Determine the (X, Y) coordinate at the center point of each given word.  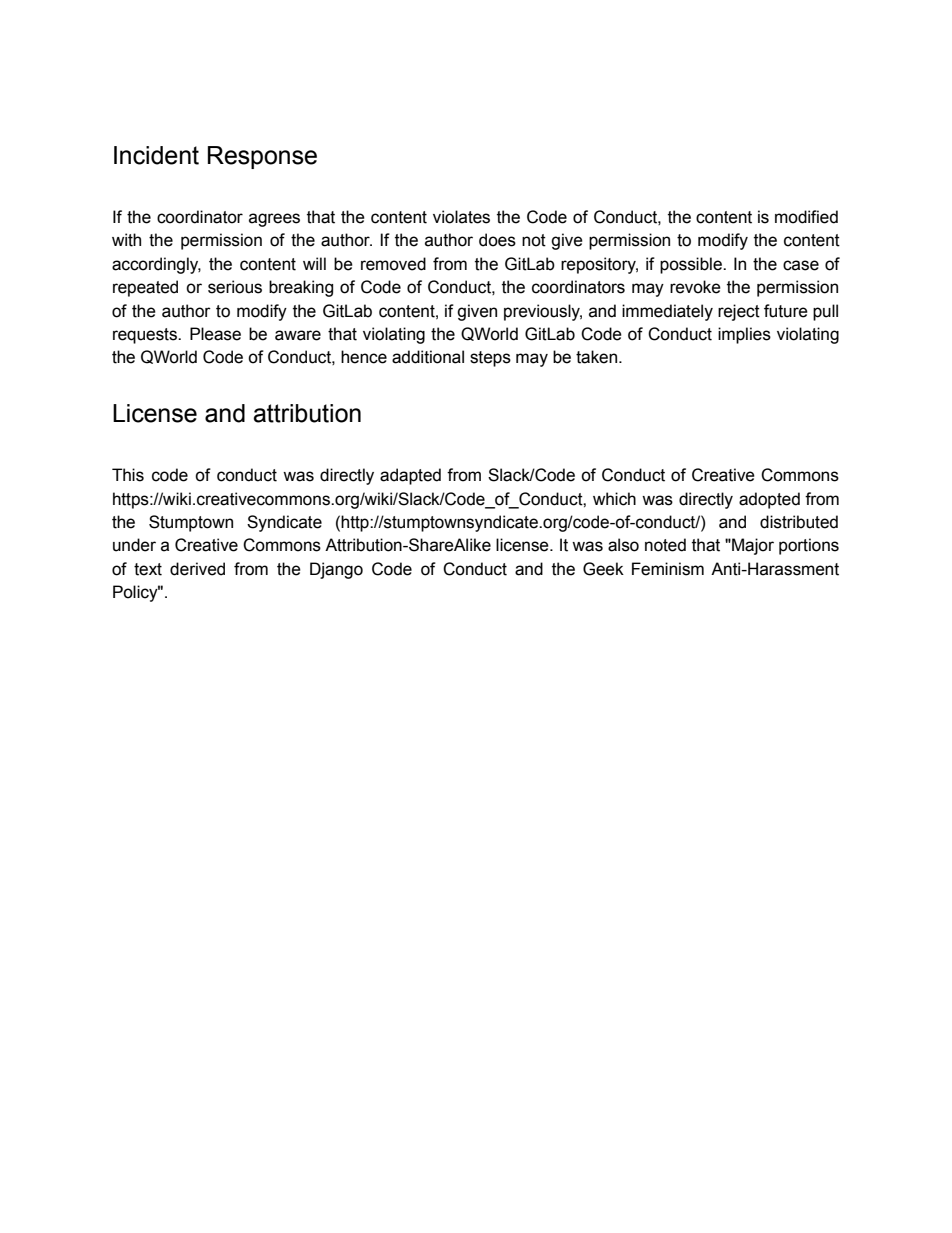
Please (215, 334)
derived (197, 569)
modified (806, 217)
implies (744, 335)
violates (461, 217)
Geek (603, 569)
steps (490, 359)
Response (262, 157)
